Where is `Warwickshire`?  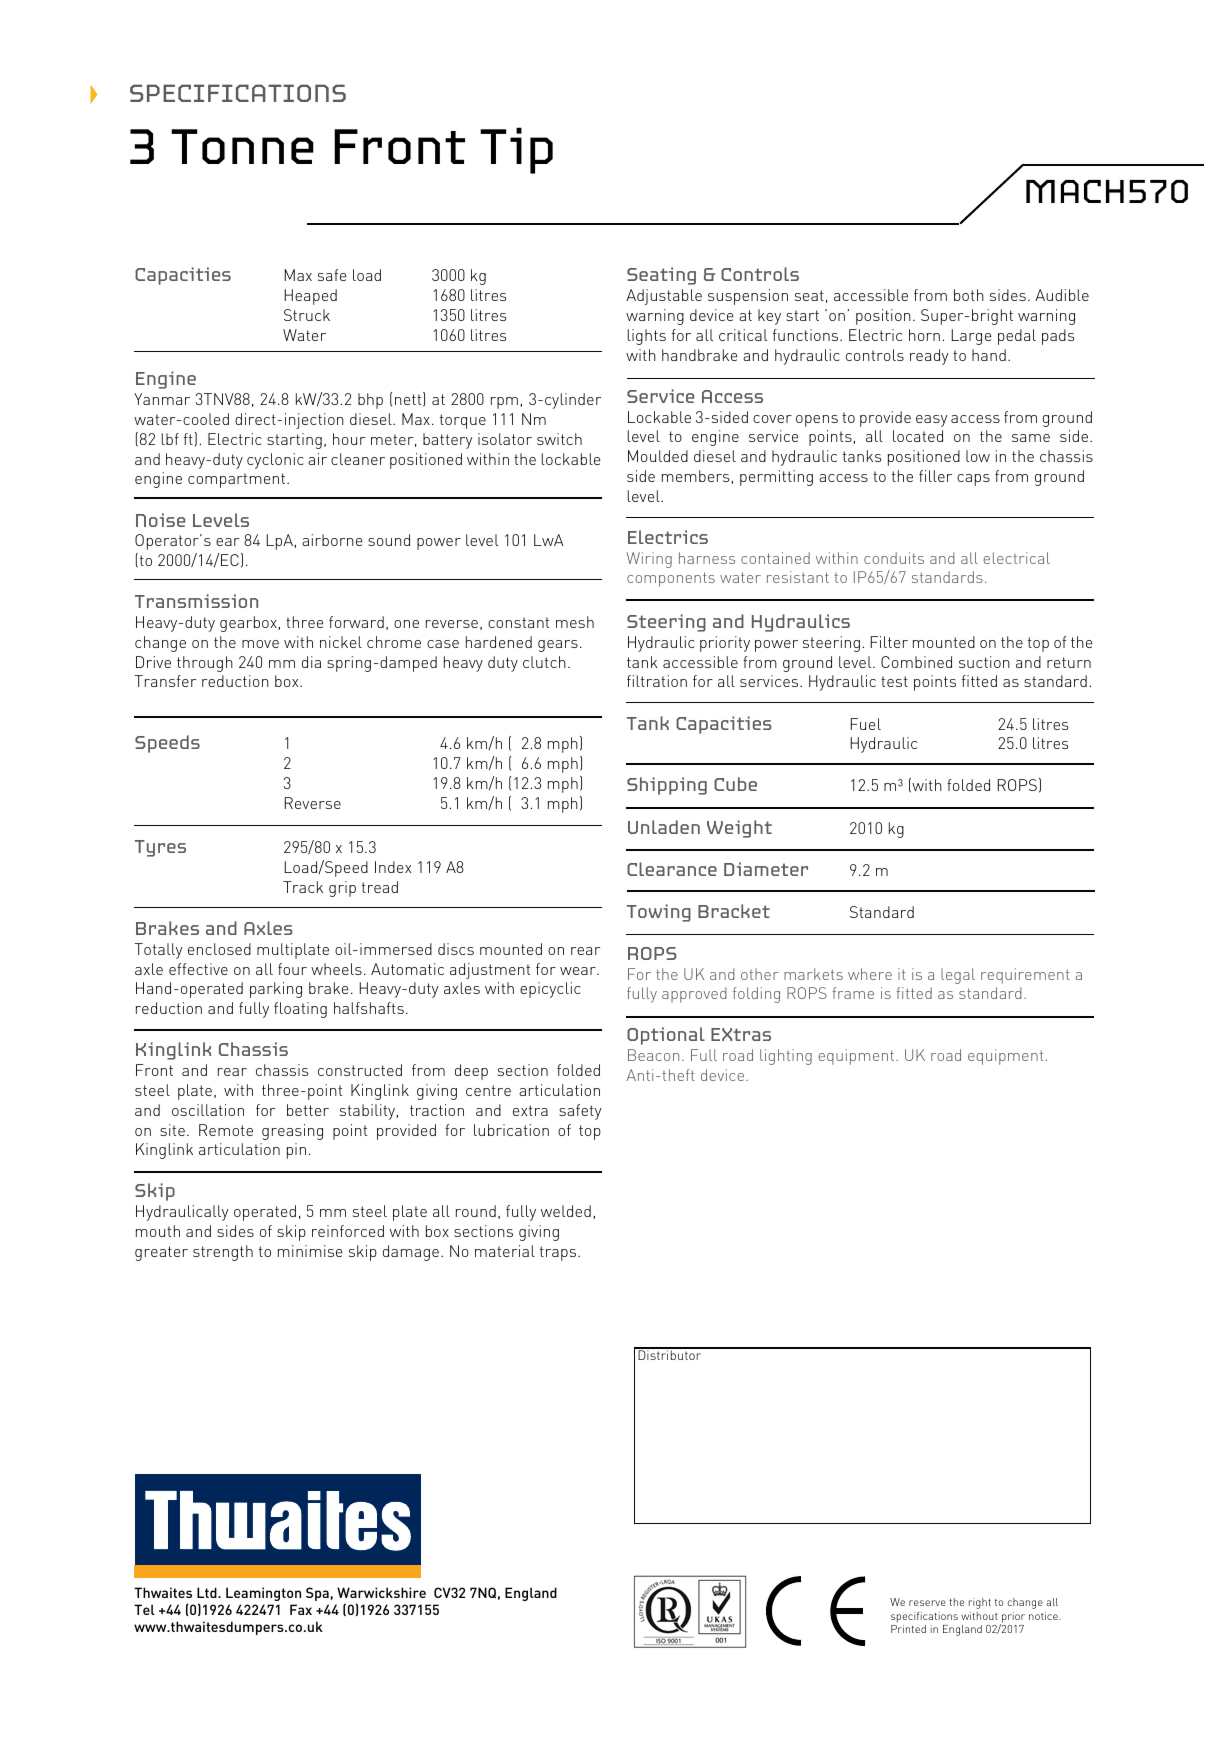 Warwickshire is located at coordinates (381, 1592).
